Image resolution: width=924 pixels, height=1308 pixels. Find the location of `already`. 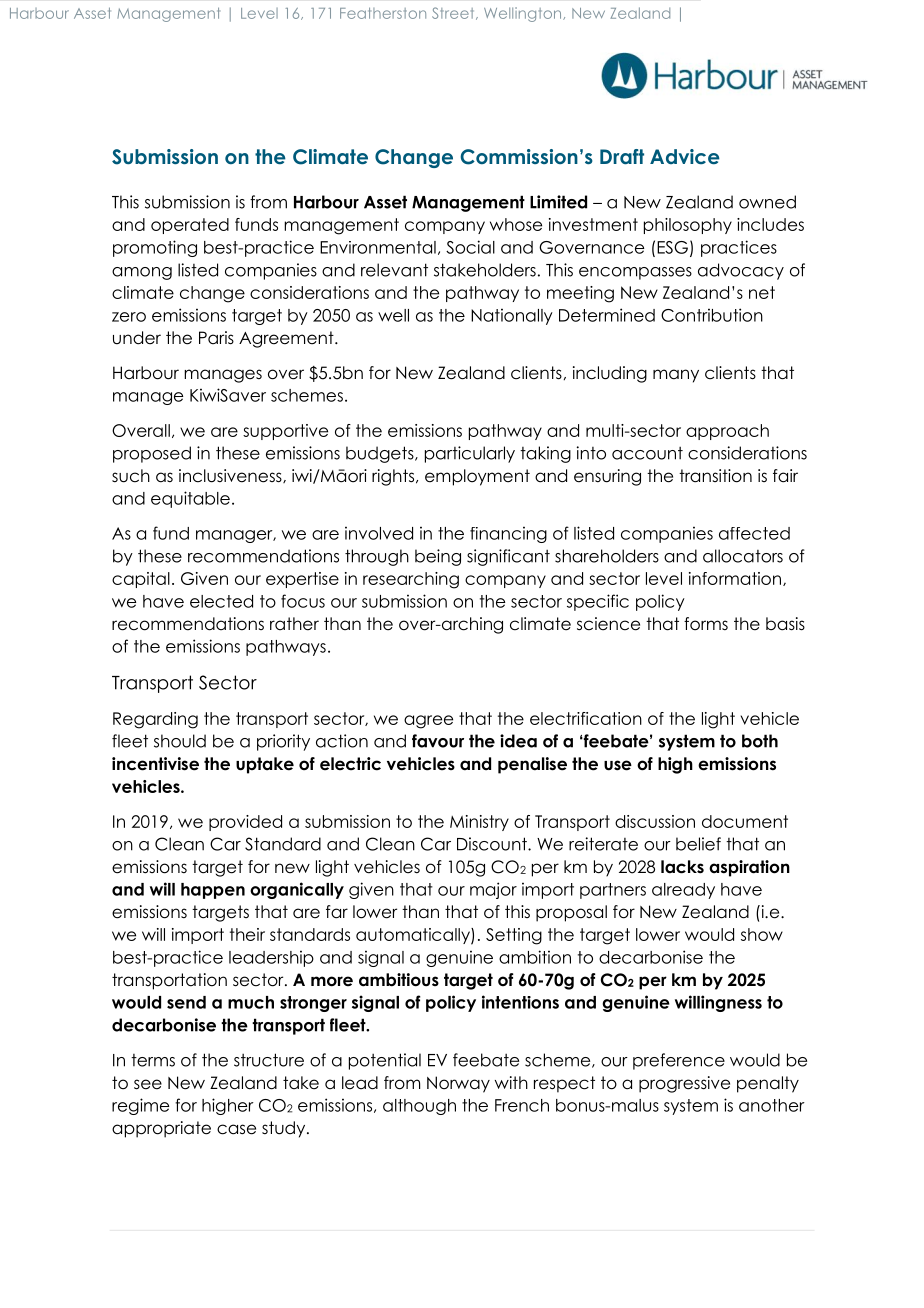

already is located at coordinates (683, 891).
